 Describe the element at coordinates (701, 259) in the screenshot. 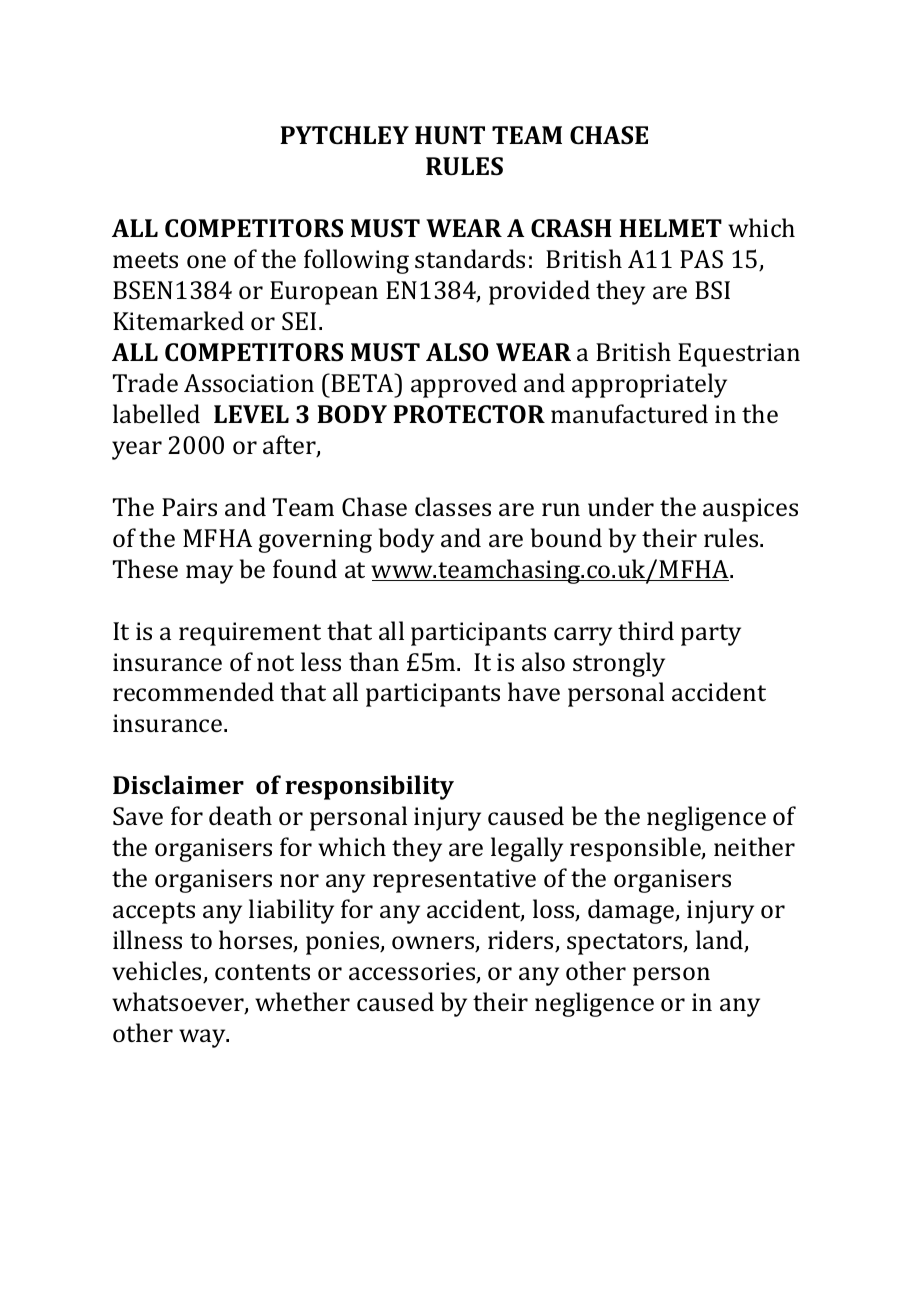

I see `PAS` at that location.
